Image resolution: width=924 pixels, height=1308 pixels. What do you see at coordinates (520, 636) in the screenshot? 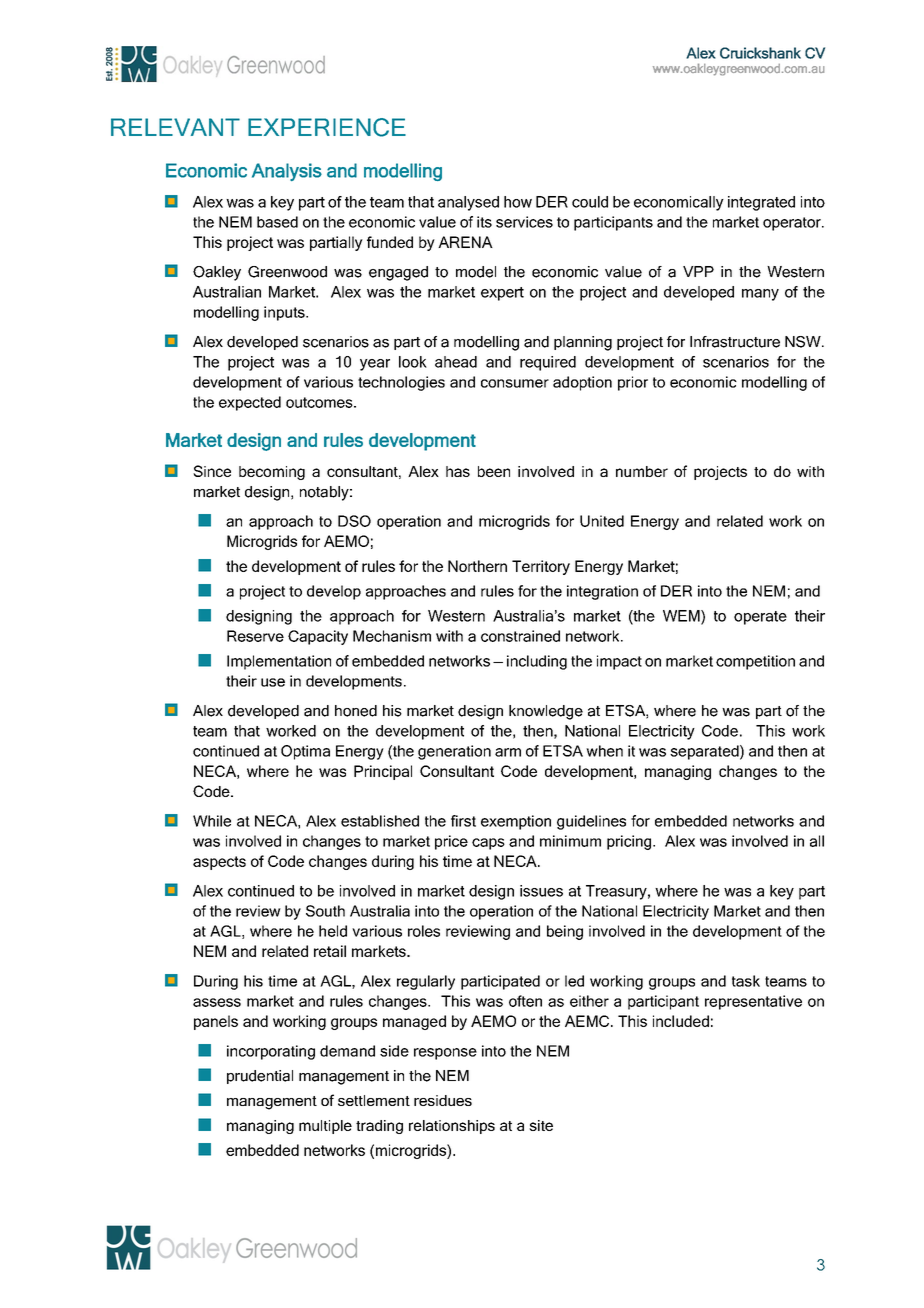
I see `constrained` at bounding box center [520, 636].
